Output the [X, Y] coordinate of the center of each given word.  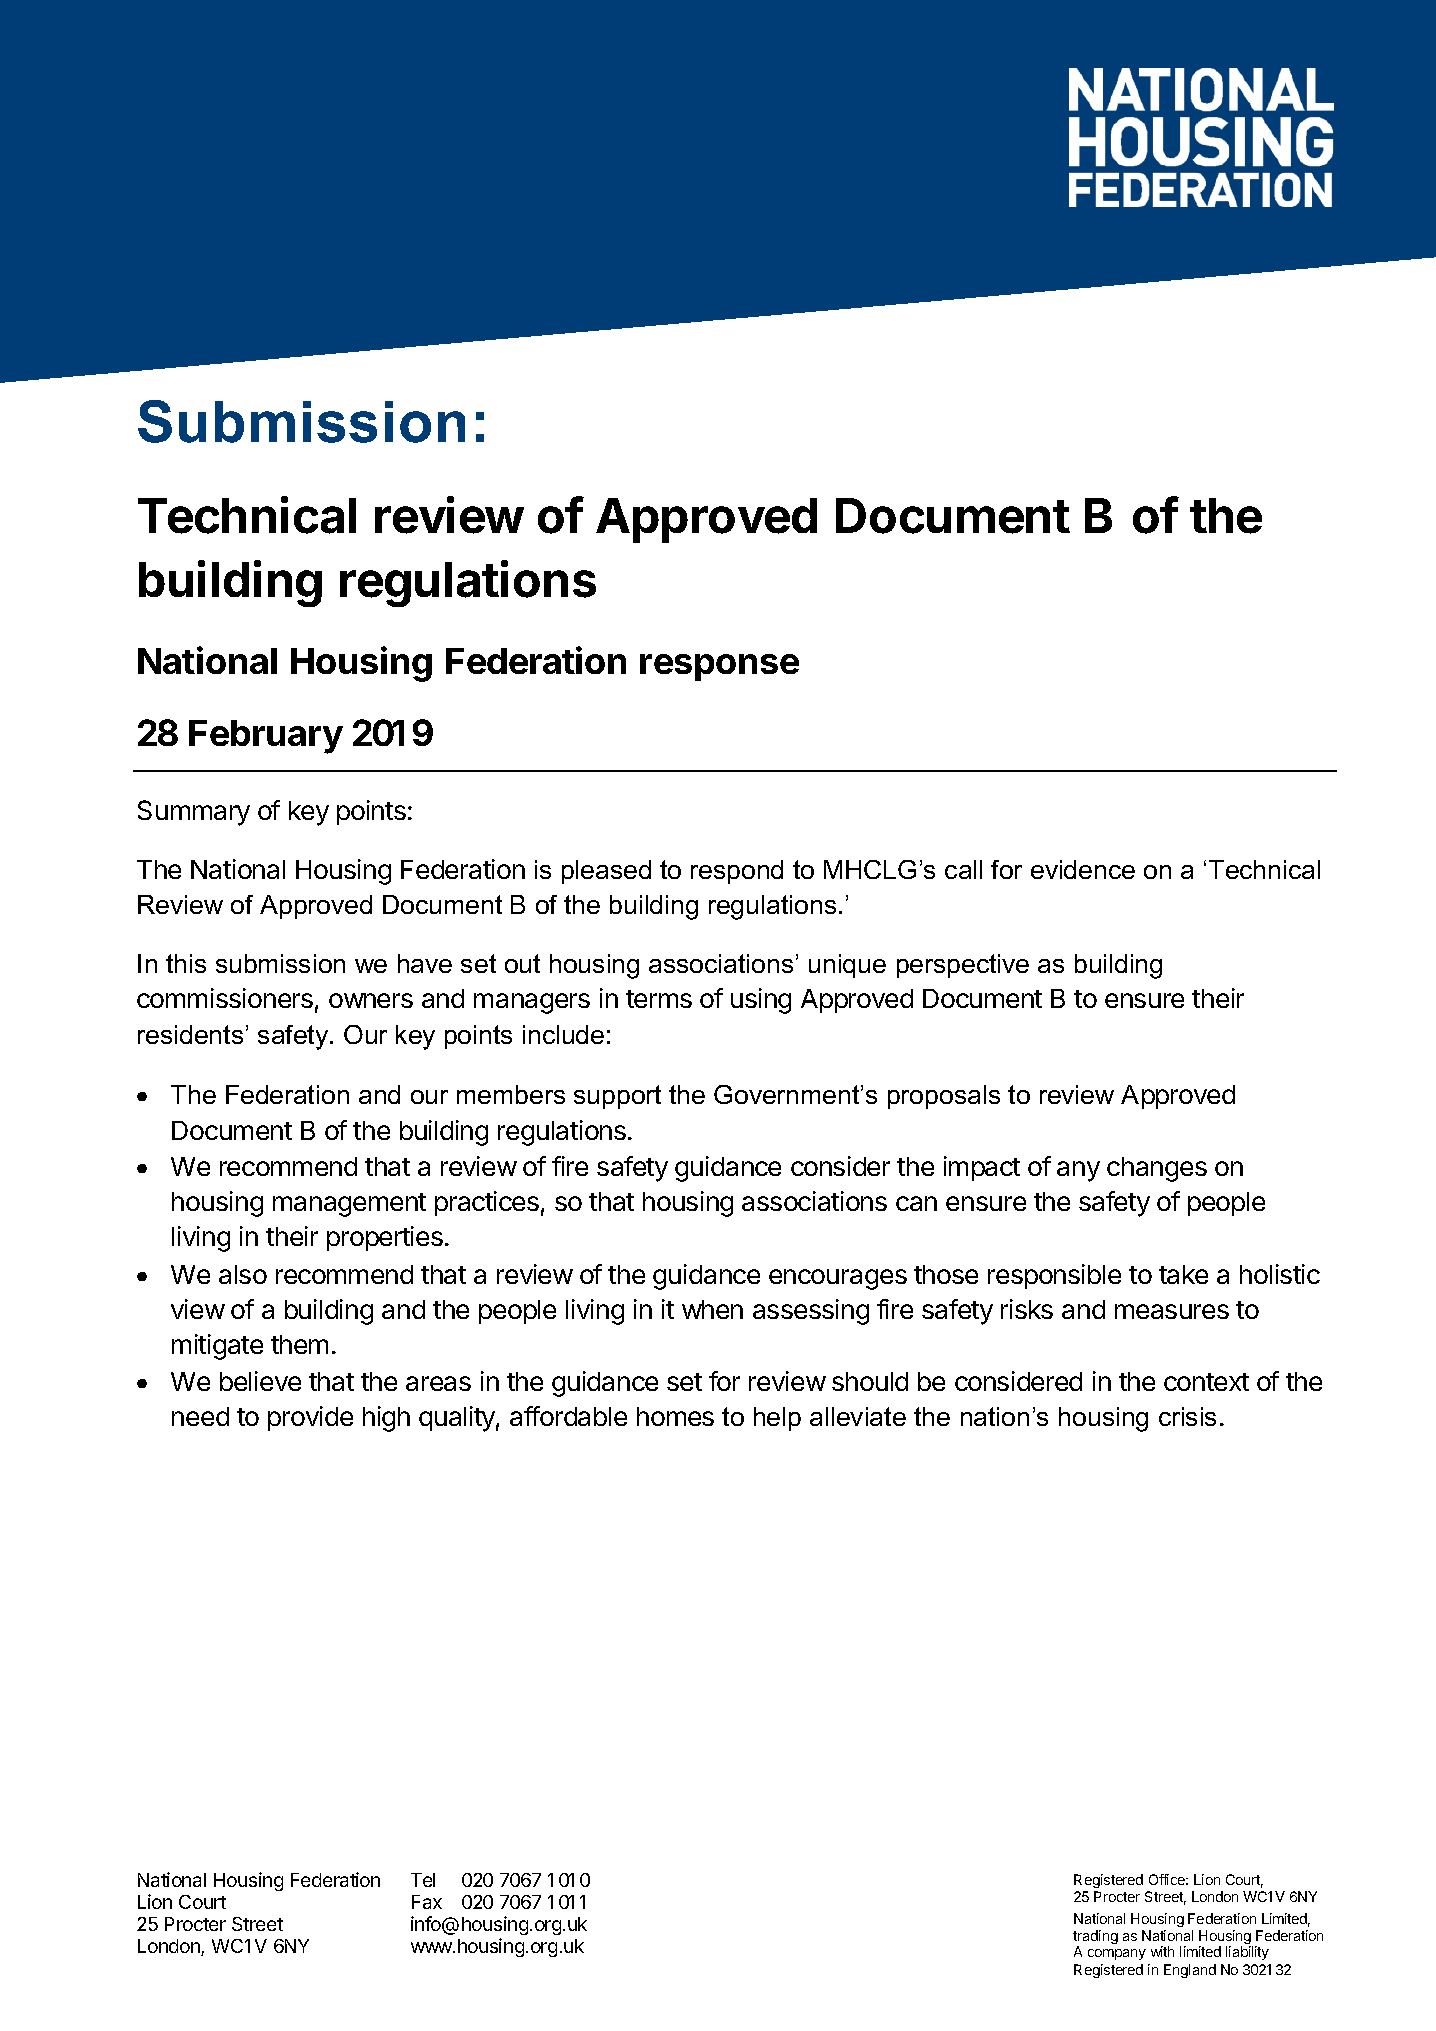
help [777, 1419]
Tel [423, 1880]
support [617, 1097]
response [719, 667]
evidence [1083, 869]
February [266, 737]
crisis [1187, 1416]
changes [1157, 1169]
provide [310, 1418]
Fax [427, 1902]
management [349, 1205]
